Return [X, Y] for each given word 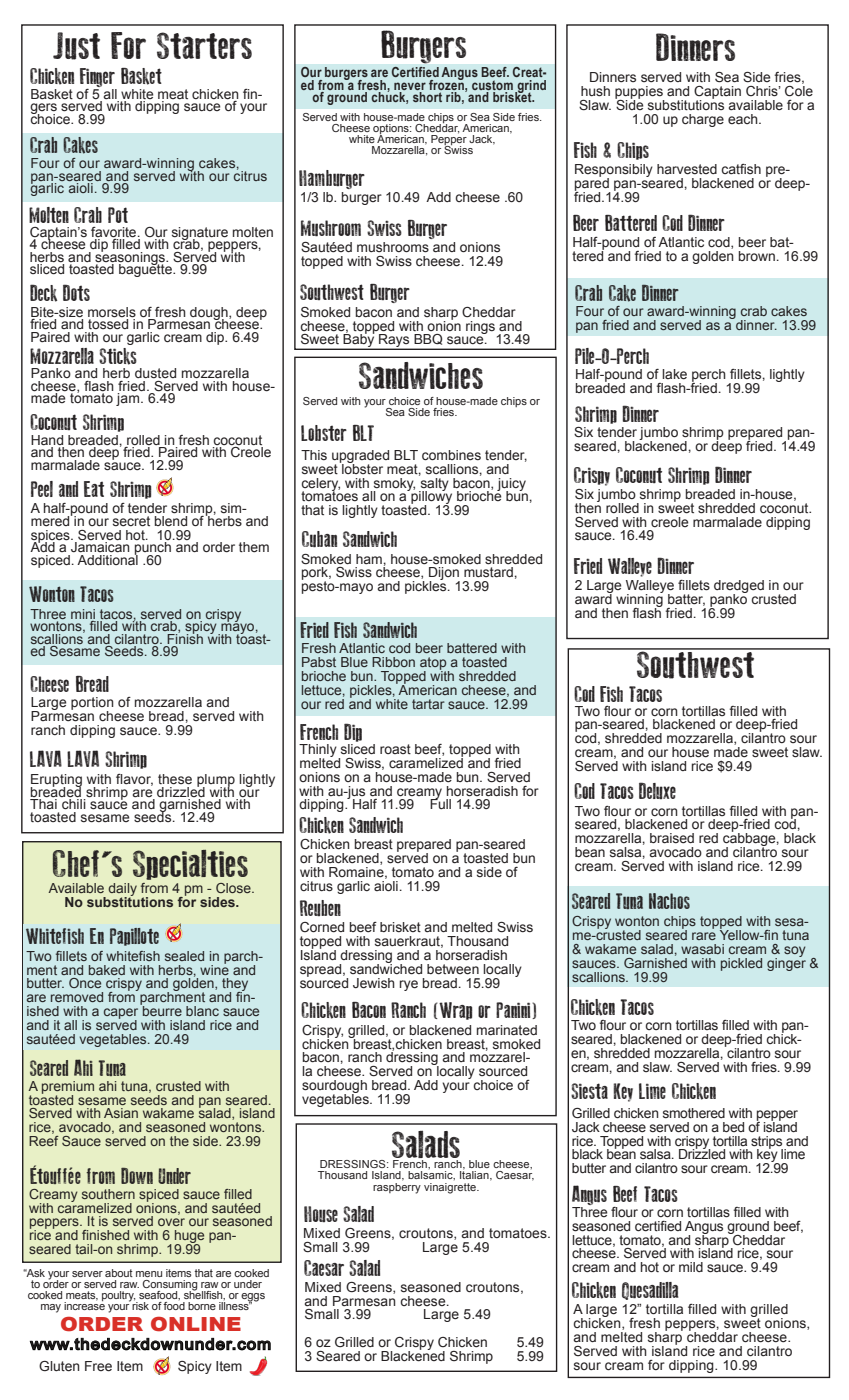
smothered [694, 1113]
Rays [394, 342]
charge [703, 120]
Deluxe [657, 790]
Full [440, 803]
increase [84, 1305]
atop [434, 664]
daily [122, 890]
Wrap [455, 1011]
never [410, 86]
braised [672, 838]
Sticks [118, 356]
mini [83, 614]
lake [674, 374]
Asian [121, 1113]
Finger [98, 79]
